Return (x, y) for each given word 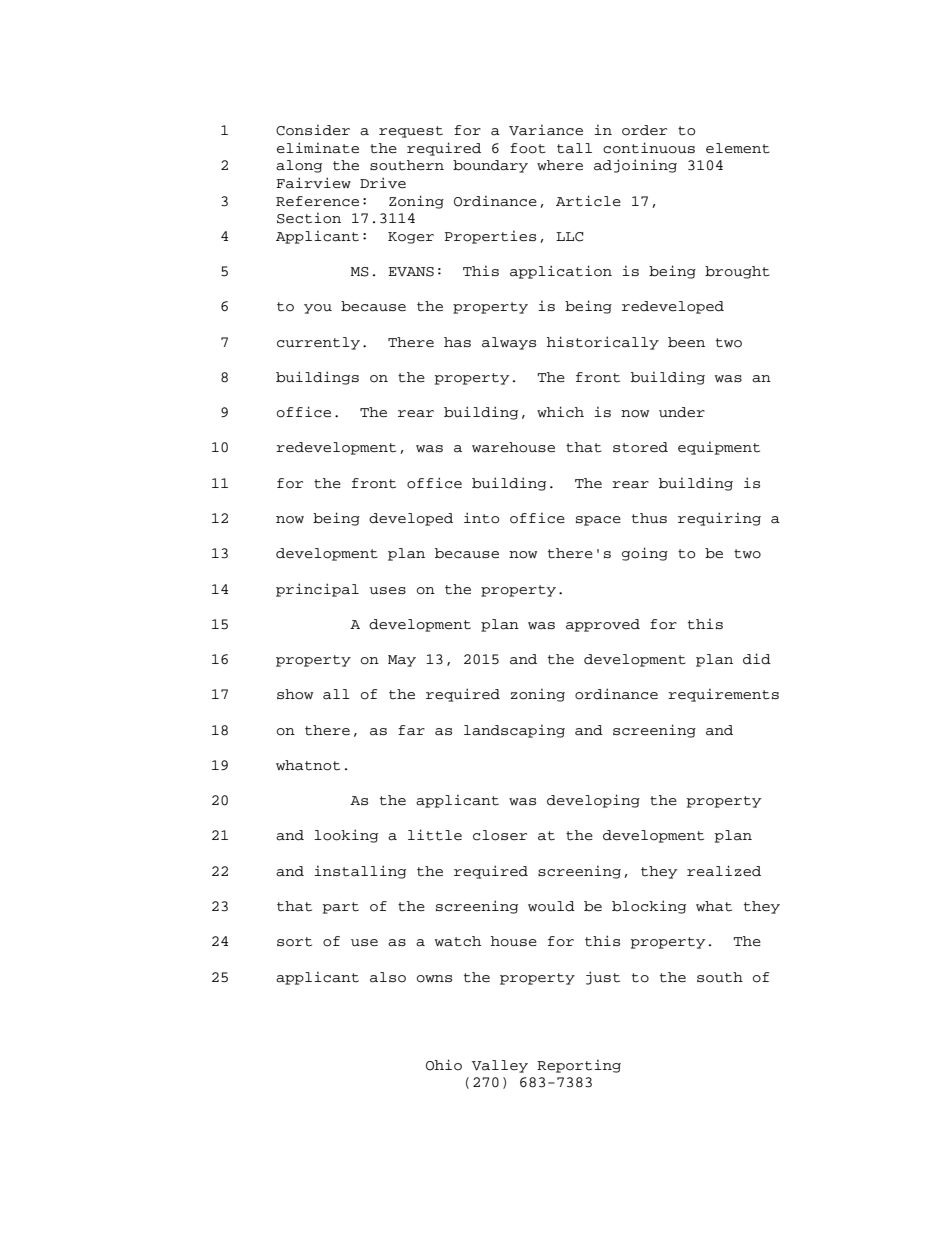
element (738, 148)
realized (724, 871)
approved (603, 625)
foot (528, 148)
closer (500, 835)
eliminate (318, 148)
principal (317, 590)
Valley (500, 1066)
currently (318, 343)
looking (346, 836)
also (388, 977)
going (645, 554)
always (509, 343)
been (686, 342)
